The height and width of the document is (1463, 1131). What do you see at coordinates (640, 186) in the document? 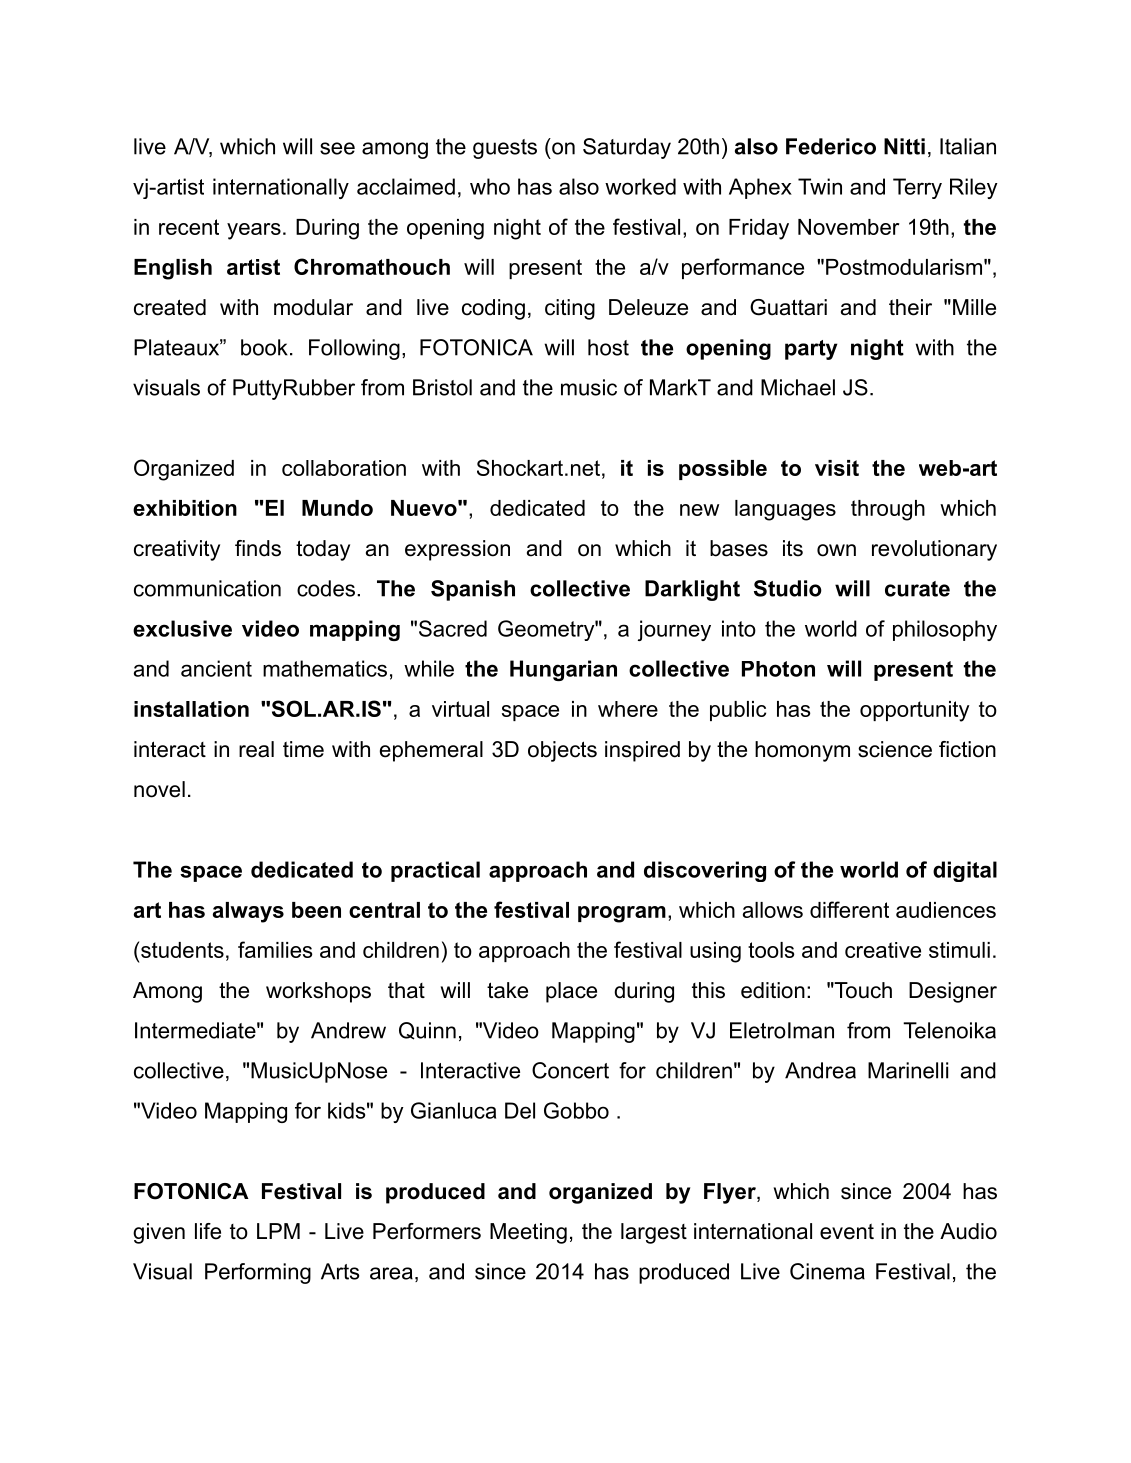
I see `worked` at bounding box center [640, 186].
